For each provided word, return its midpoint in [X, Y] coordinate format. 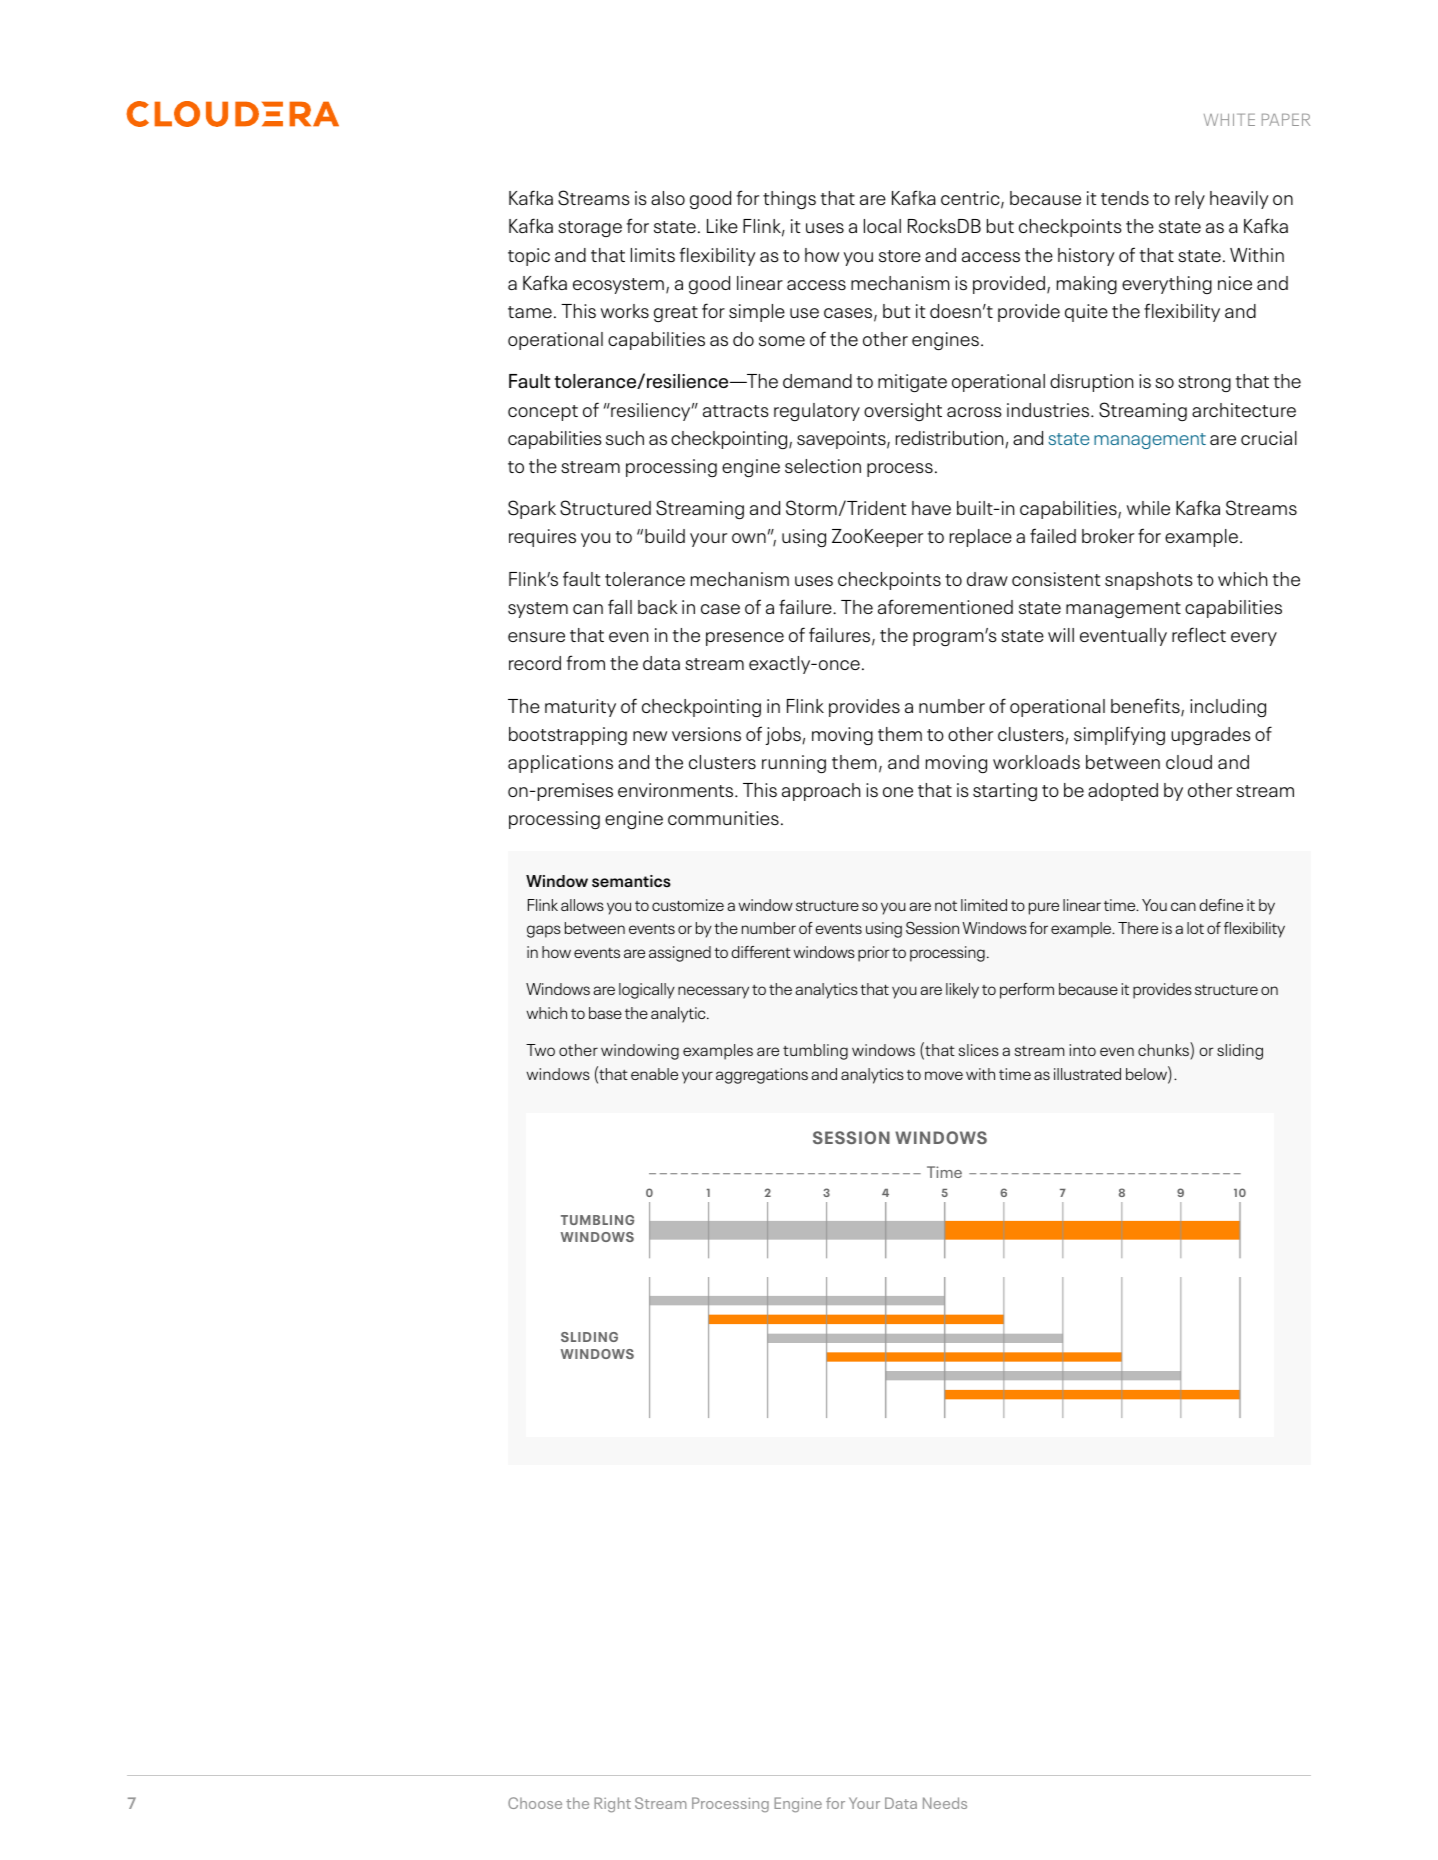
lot [1195, 928]
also [668, 198]
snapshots [1149, 581]
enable [654, 1074]
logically [647, 991]
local [882, 226]
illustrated [1087, 1074]
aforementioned [945, 606]
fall [620, 606]
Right [612, 1805]
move [944, 1075]
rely [1190, 200]
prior [874, 954]
